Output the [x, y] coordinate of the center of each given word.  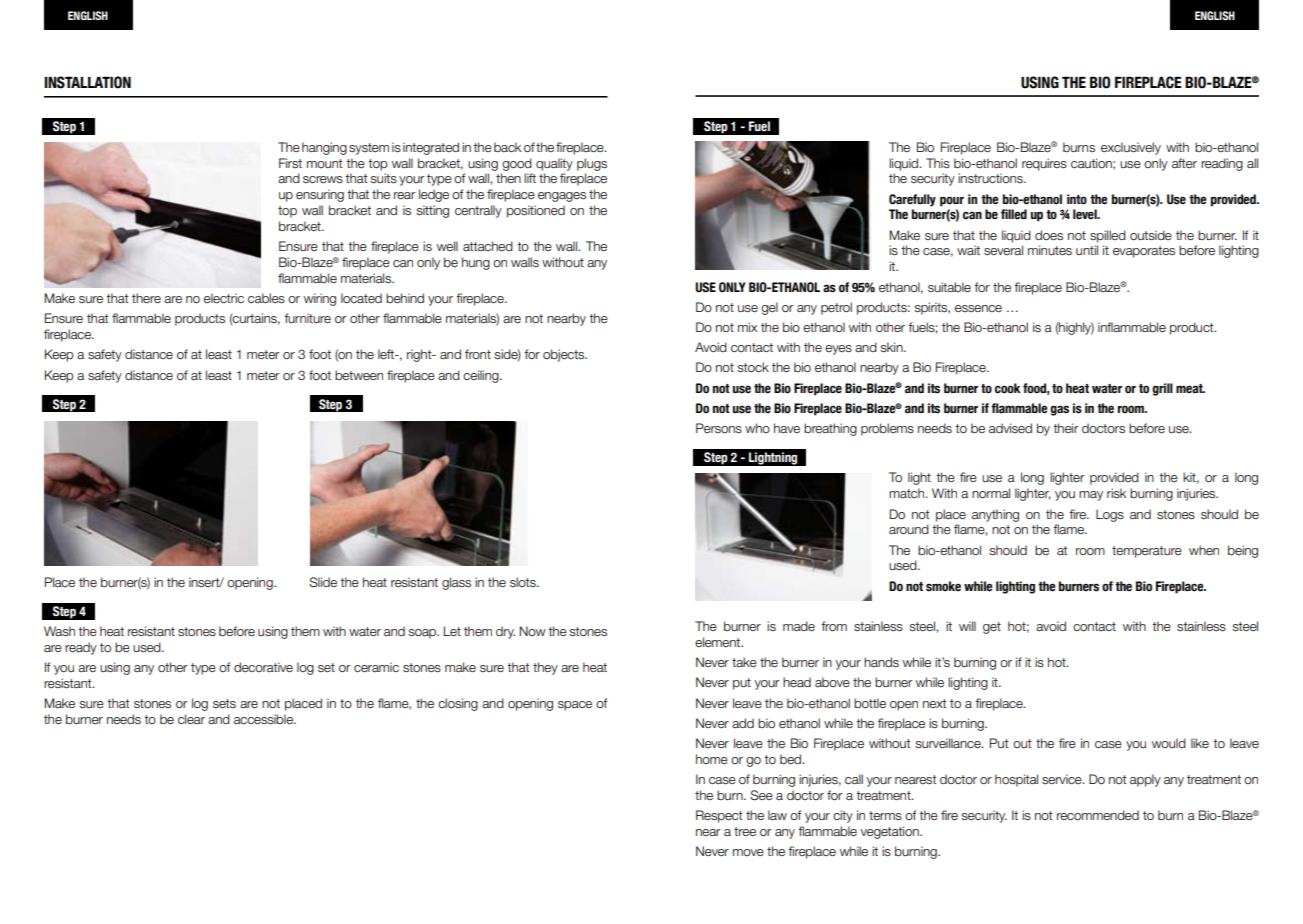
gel [769, 308]
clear [191, 719]
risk [1116, 493]
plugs [592, 164]
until [1087, 250]
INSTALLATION [87, 82]
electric [224, 298]
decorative [263, 667]
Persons [719, 428]
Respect [719, 816]
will [967, 626]
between [359, 375]
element [719, 642]
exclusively [1131, 148]
